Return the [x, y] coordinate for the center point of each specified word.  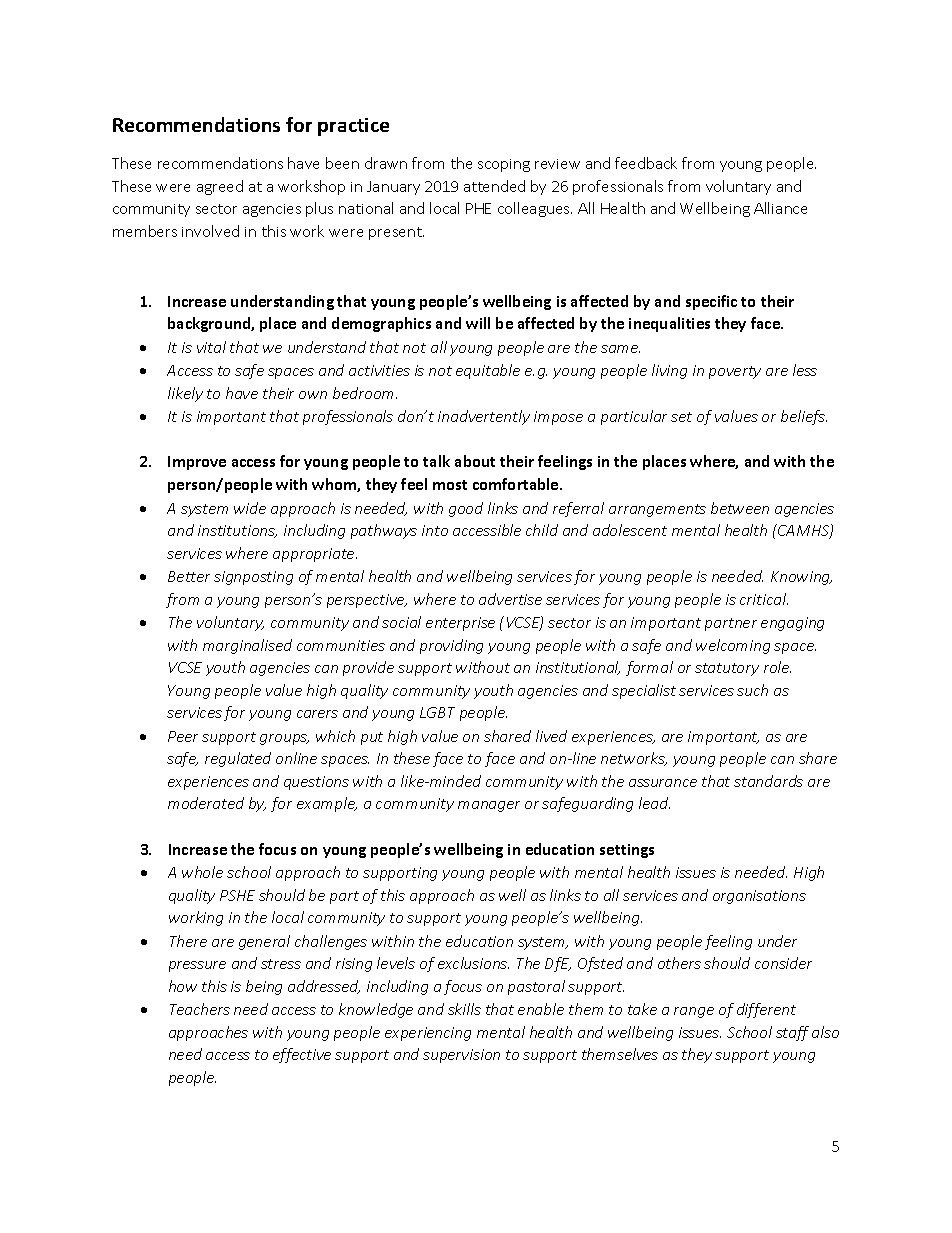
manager [489, 806]
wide [250, 508]
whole [202, 872]
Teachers [200, 1009]
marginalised [247, 646]
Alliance [780, 208]
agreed [220, 187]
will [478, 323]
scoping [504, 165]
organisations [759, 897]
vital [211, 347]
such [752, 690]
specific [711, 302]
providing [451, 646]
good [466, 509]
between [740, 508]
